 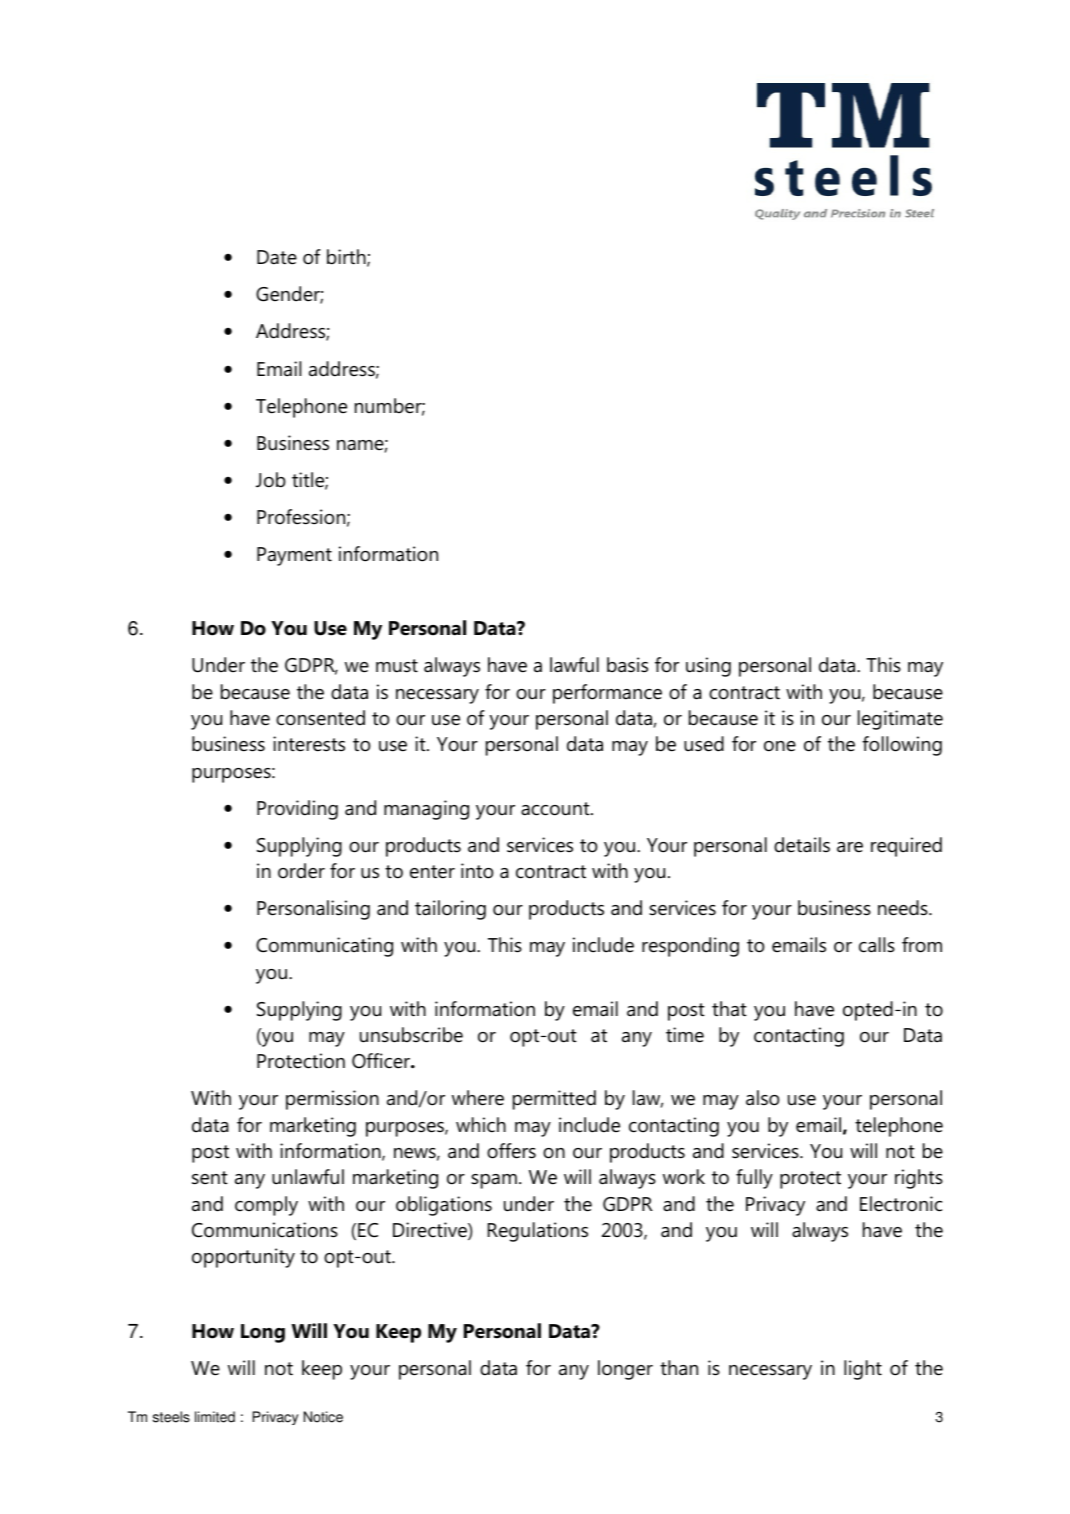 I want to click on limited, so click(x=215, y=1417).
